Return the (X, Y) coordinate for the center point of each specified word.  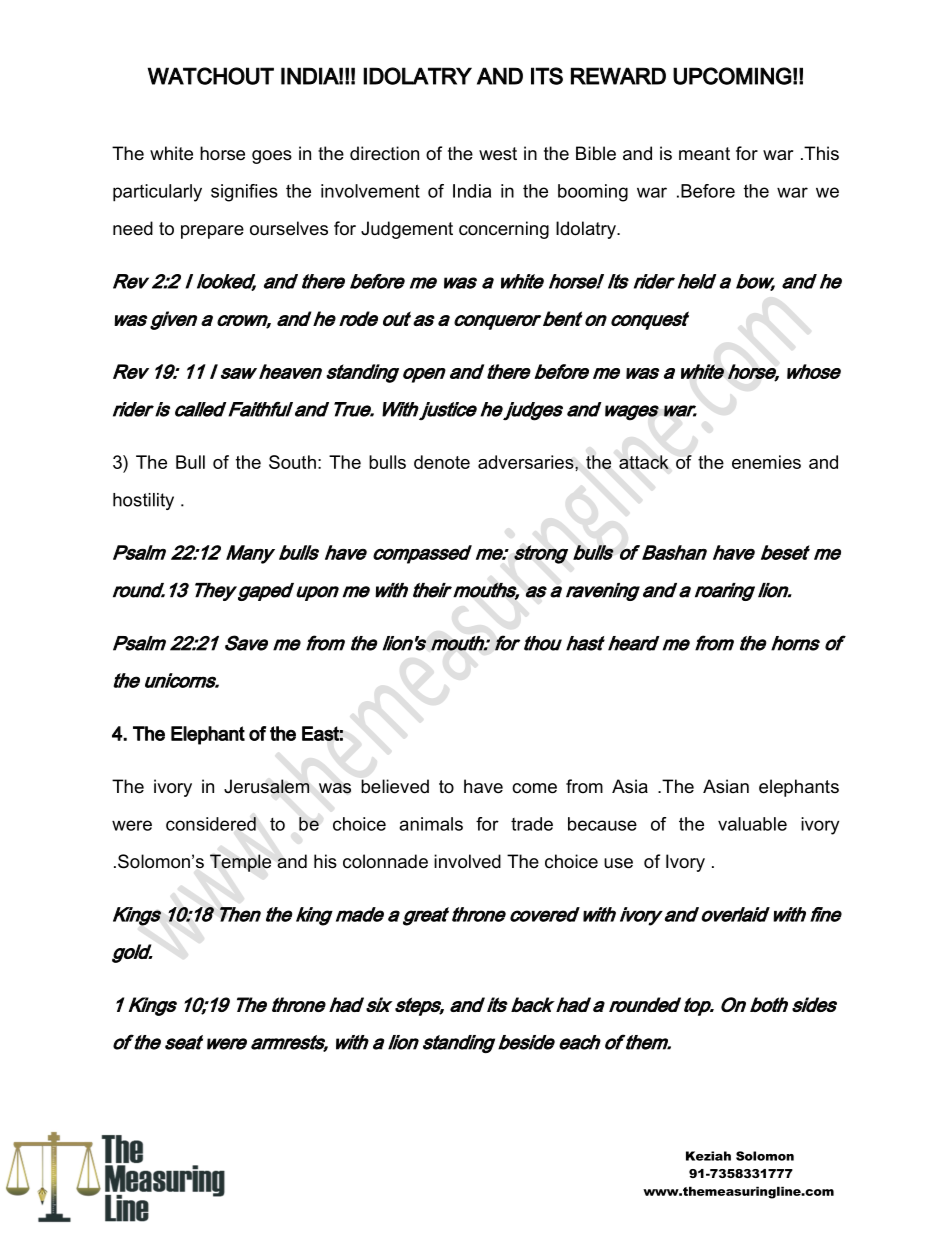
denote (442, 462)
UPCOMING (732, 76)
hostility (143, 501)
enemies (766, 462)
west (498, 154)
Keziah (708, 1156)
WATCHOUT (211, 76)
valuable (752, 824)
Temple (240, 863)
